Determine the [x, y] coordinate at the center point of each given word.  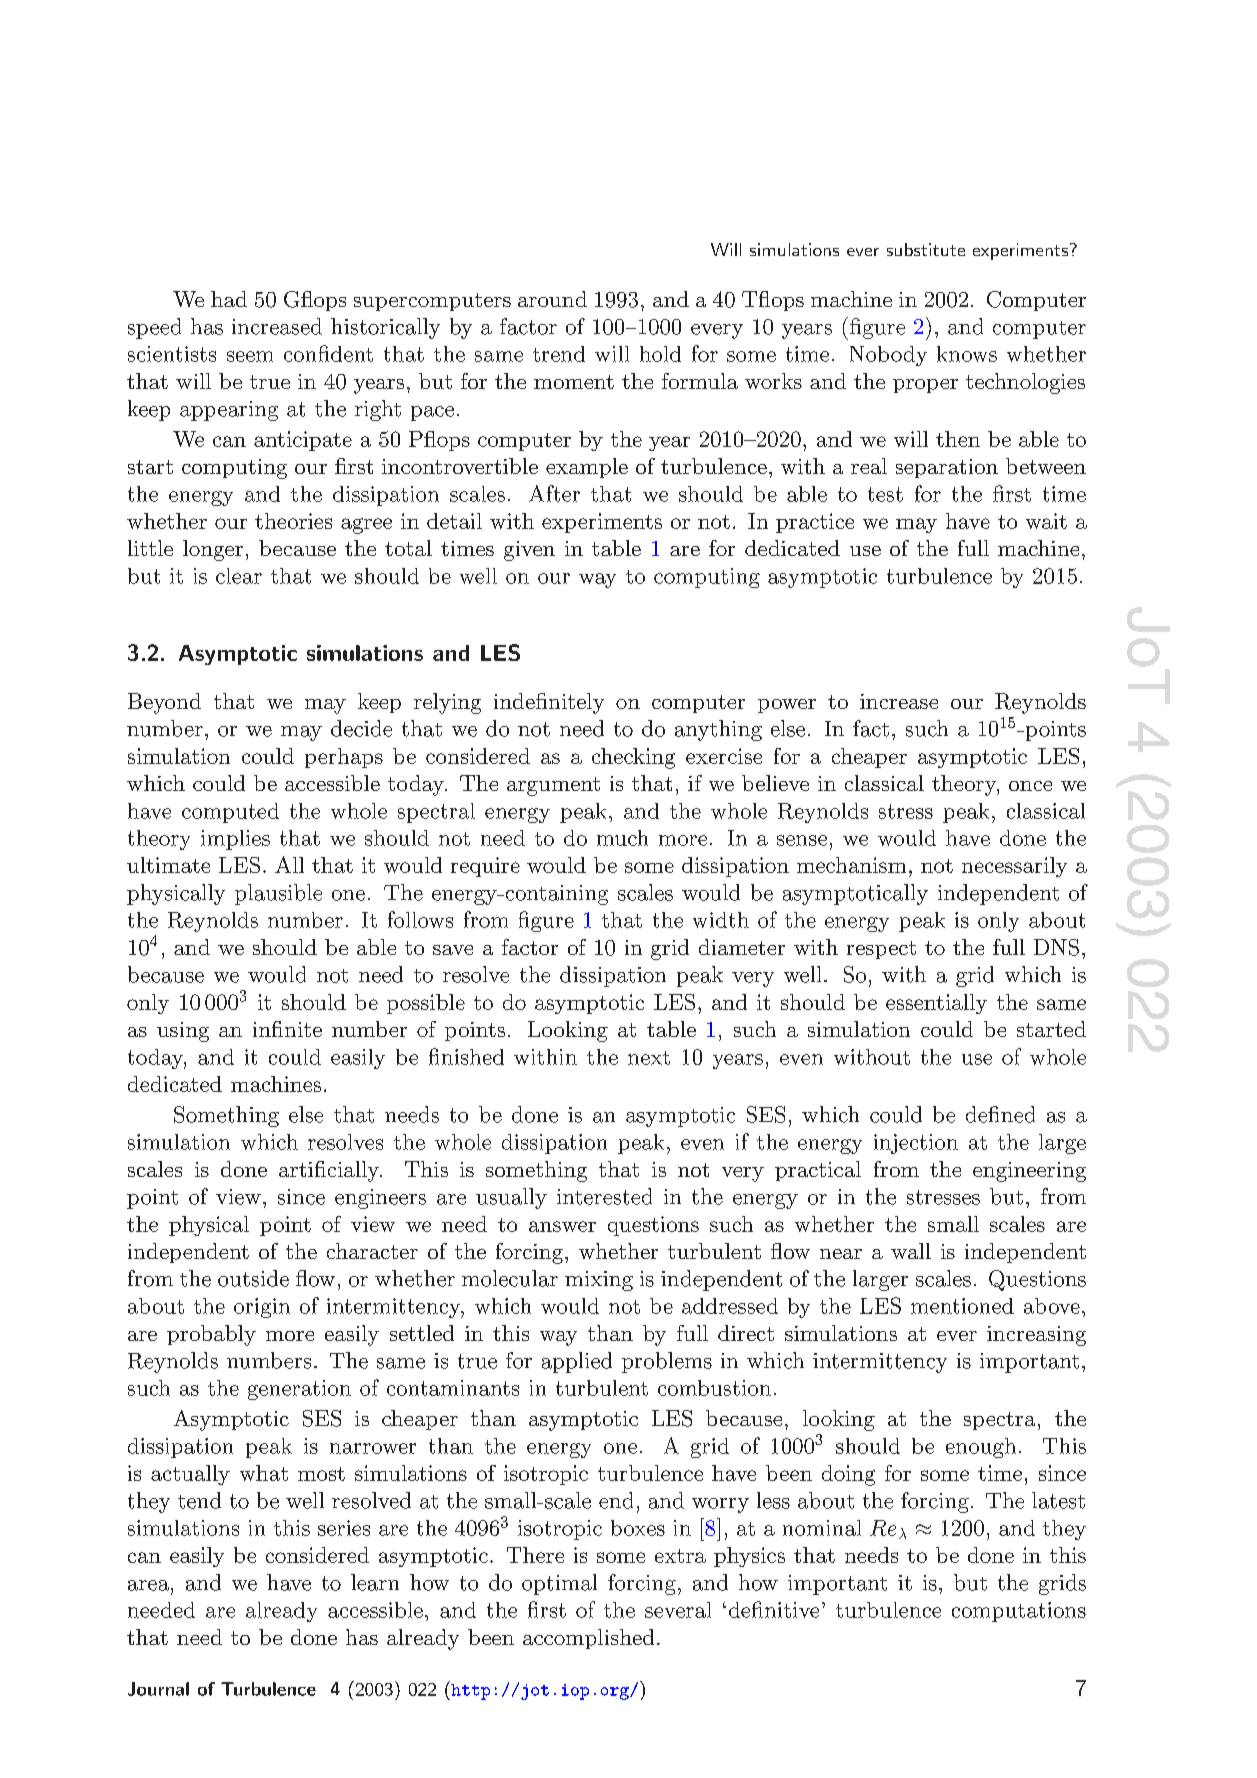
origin [262, 1308]
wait [1046, 521]
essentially [936, 1004]
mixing [599, 1281]
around [552, 299]
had [229, 299]
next [649, 1058]
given [529, 551]
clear [239, 576]
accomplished [588, 1639]
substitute [926, 249]
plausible [278, 894]
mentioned [962, 1306]
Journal [158, 1689]
